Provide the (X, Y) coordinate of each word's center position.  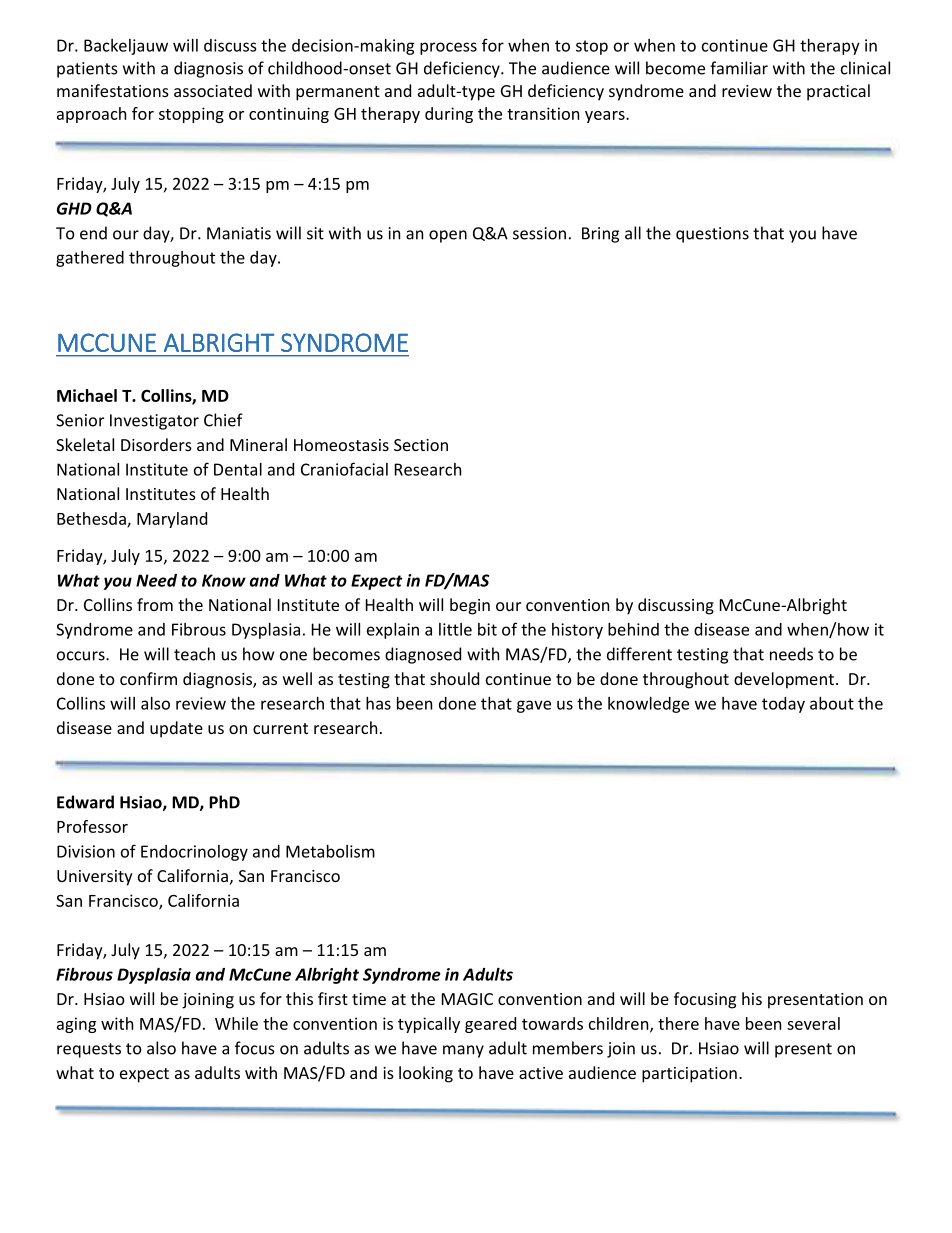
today (783, 705)
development (784, 680)
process (448, 48)
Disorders (156, 444)
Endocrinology (194, 853)
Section (421, 445)
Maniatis (239, 233)
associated (213, 90)
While (236, 1023)
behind (633, 629)
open (448, 236)
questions (712, 235)
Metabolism (330, 851)
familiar (739, 68)
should (454, 678)
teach (194, 654)
